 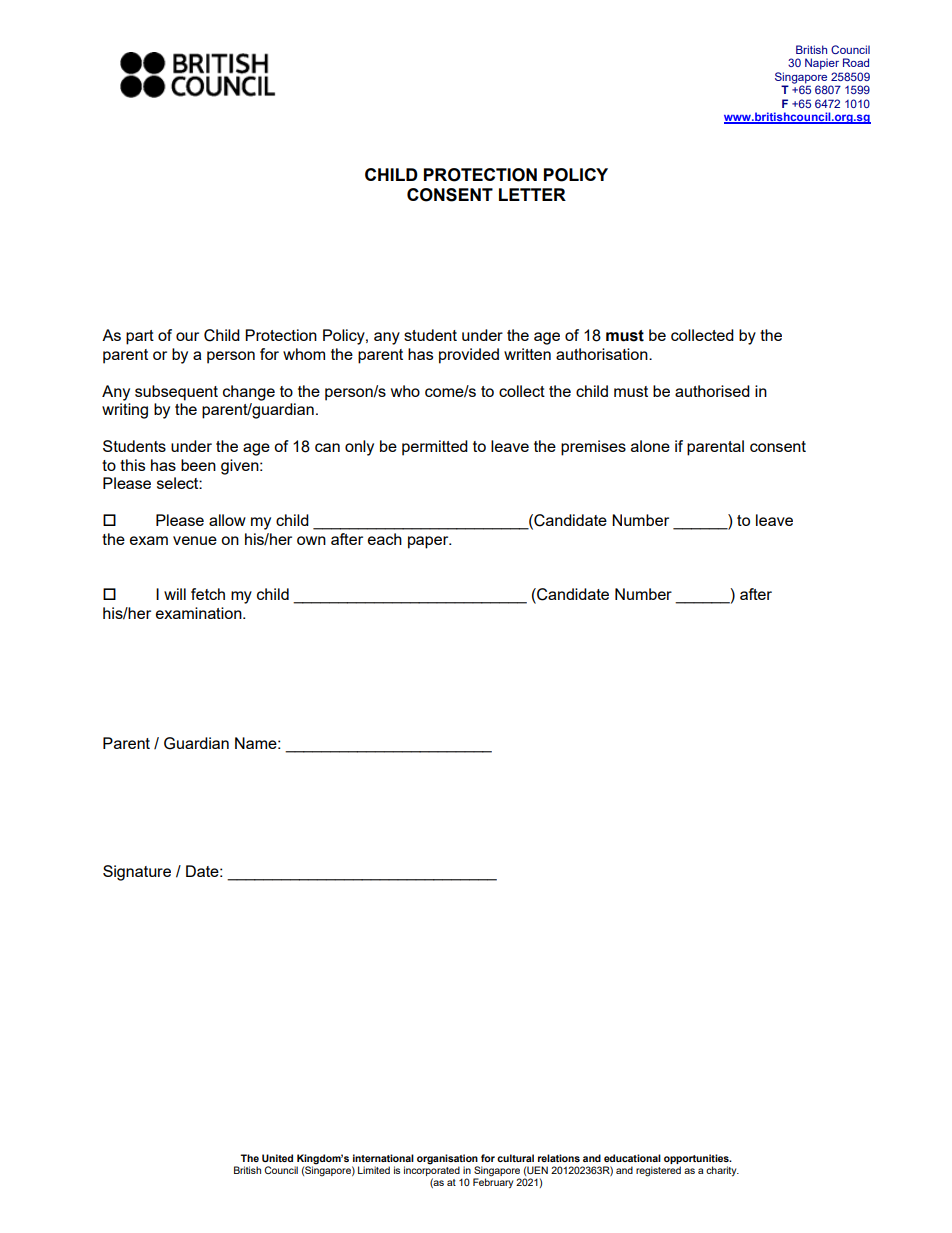 I want to click on allow, so click(x=227, y=520).
